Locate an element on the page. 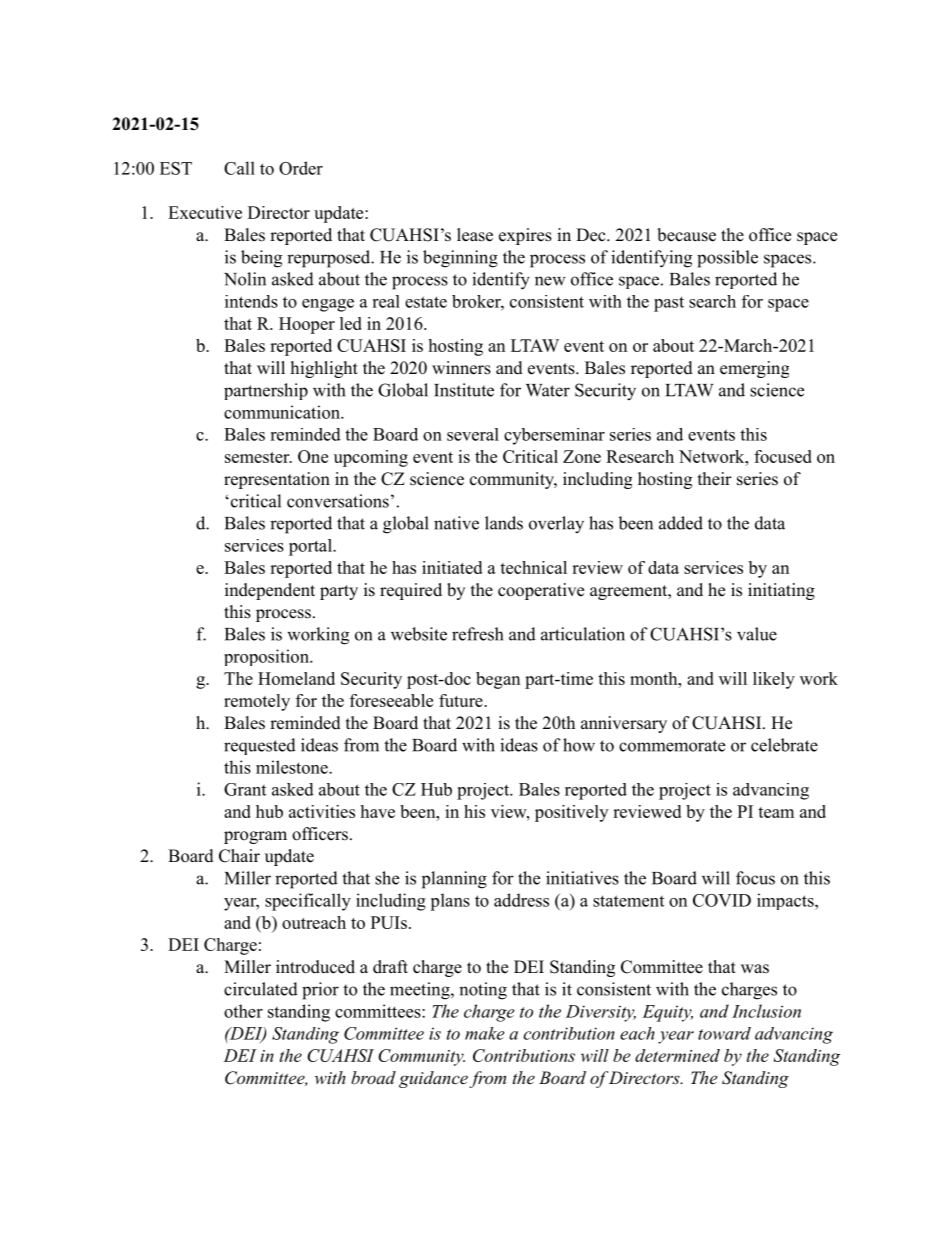  because is located at coordinates (686, 235).
